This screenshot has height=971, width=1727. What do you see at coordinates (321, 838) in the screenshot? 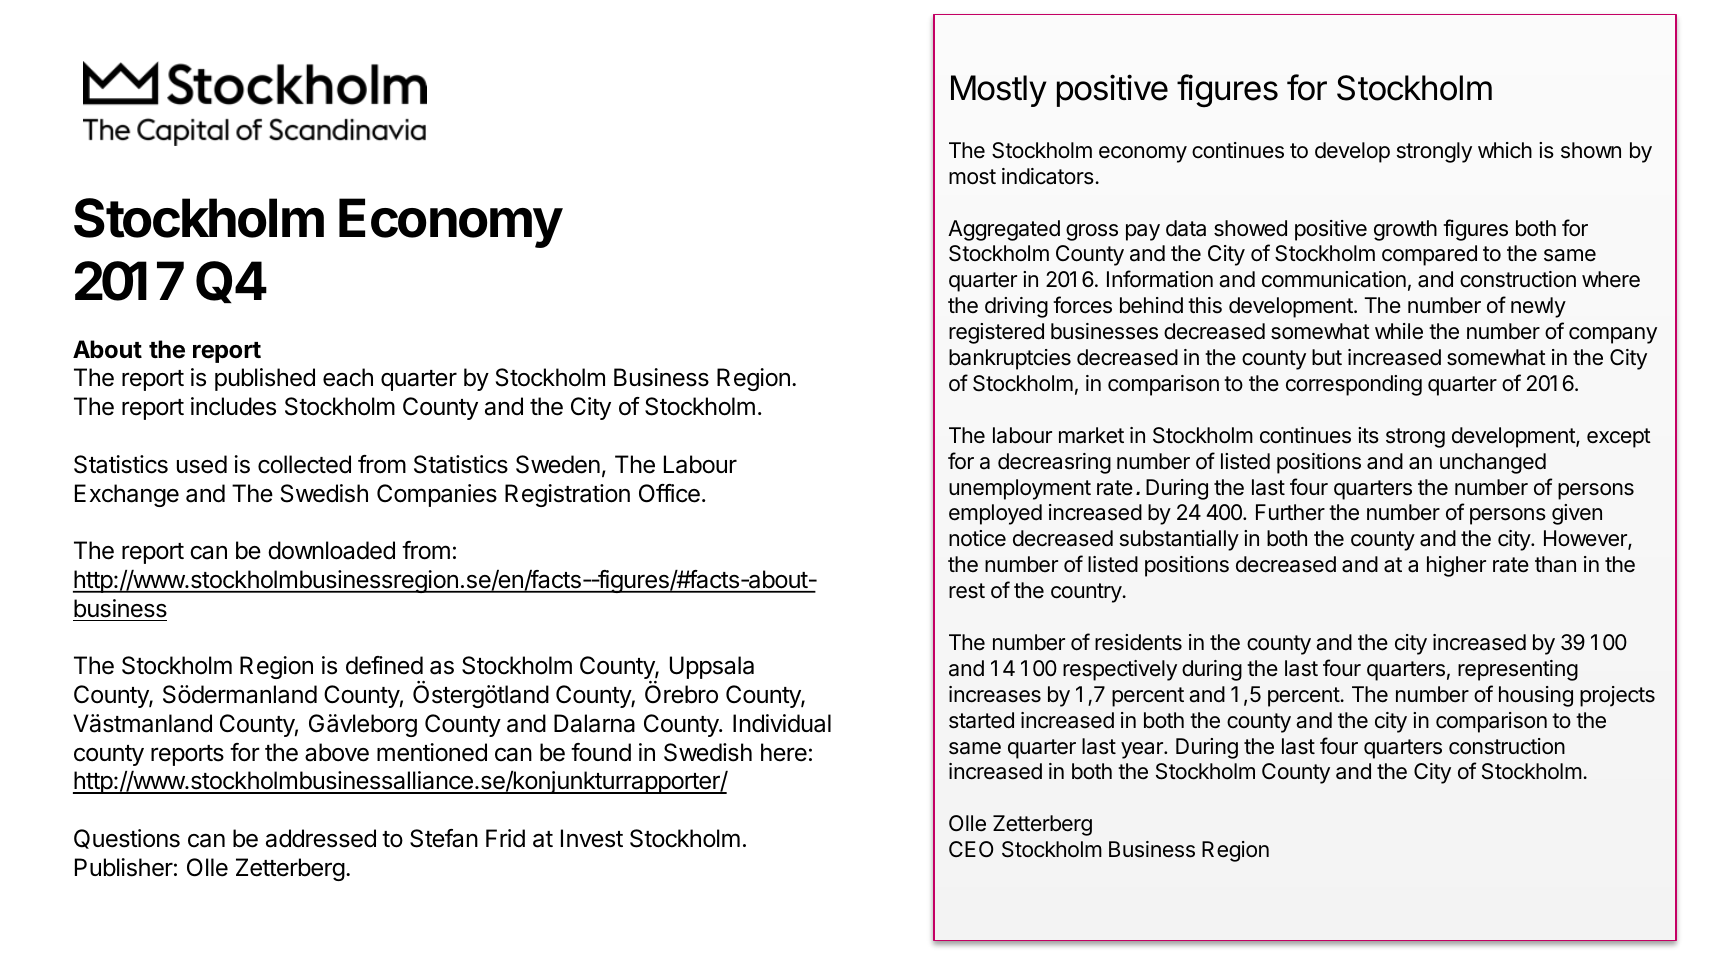
I see `addressed` at bounding box center [321, 838].
